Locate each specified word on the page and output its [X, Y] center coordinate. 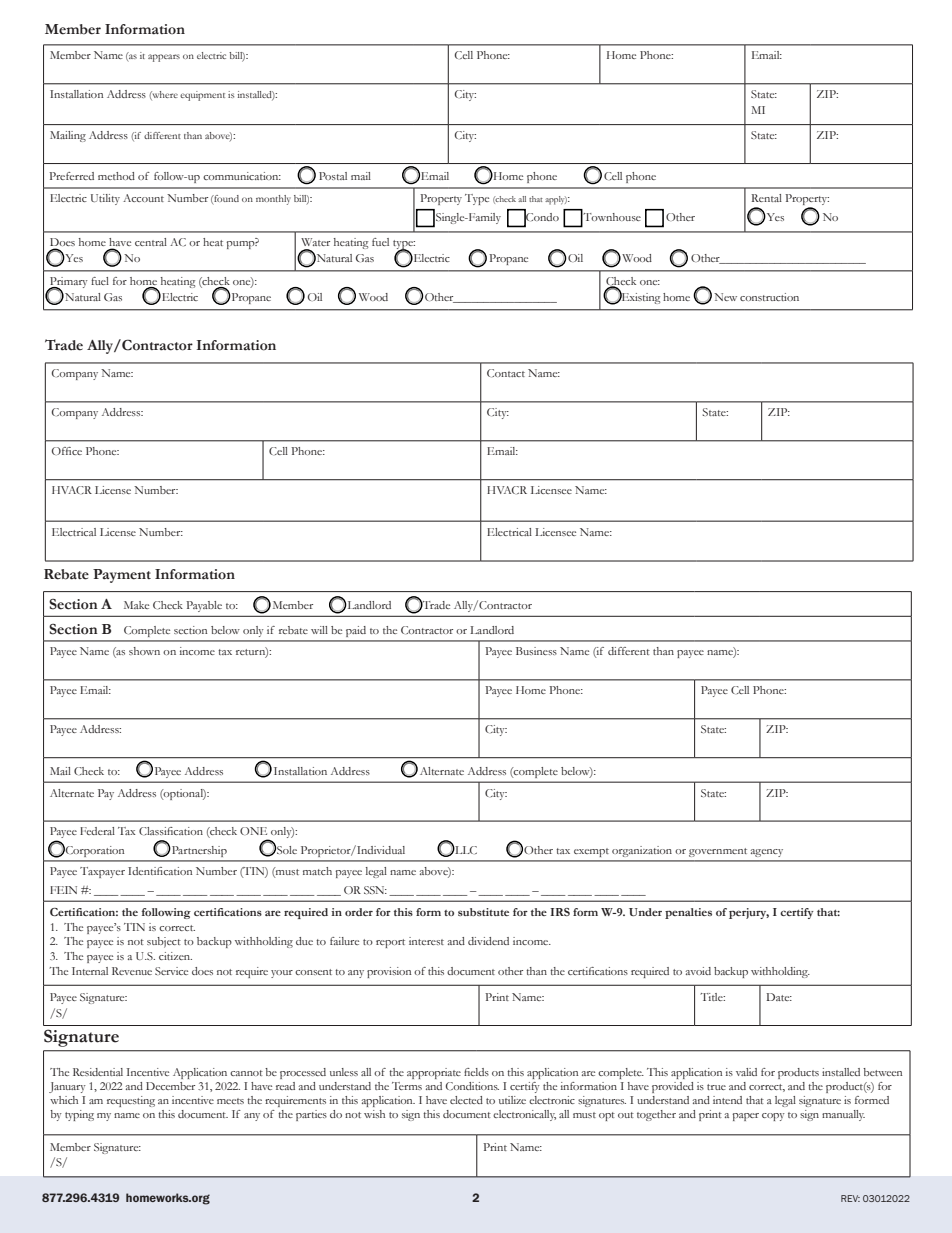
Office [67, 451]
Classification [171, 831]
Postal [333, 176]
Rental [767, 198]
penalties [688, 913]
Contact [506, 373]
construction [769, 297]
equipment [202, 96]
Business [536, 651]
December [170, 1086]
